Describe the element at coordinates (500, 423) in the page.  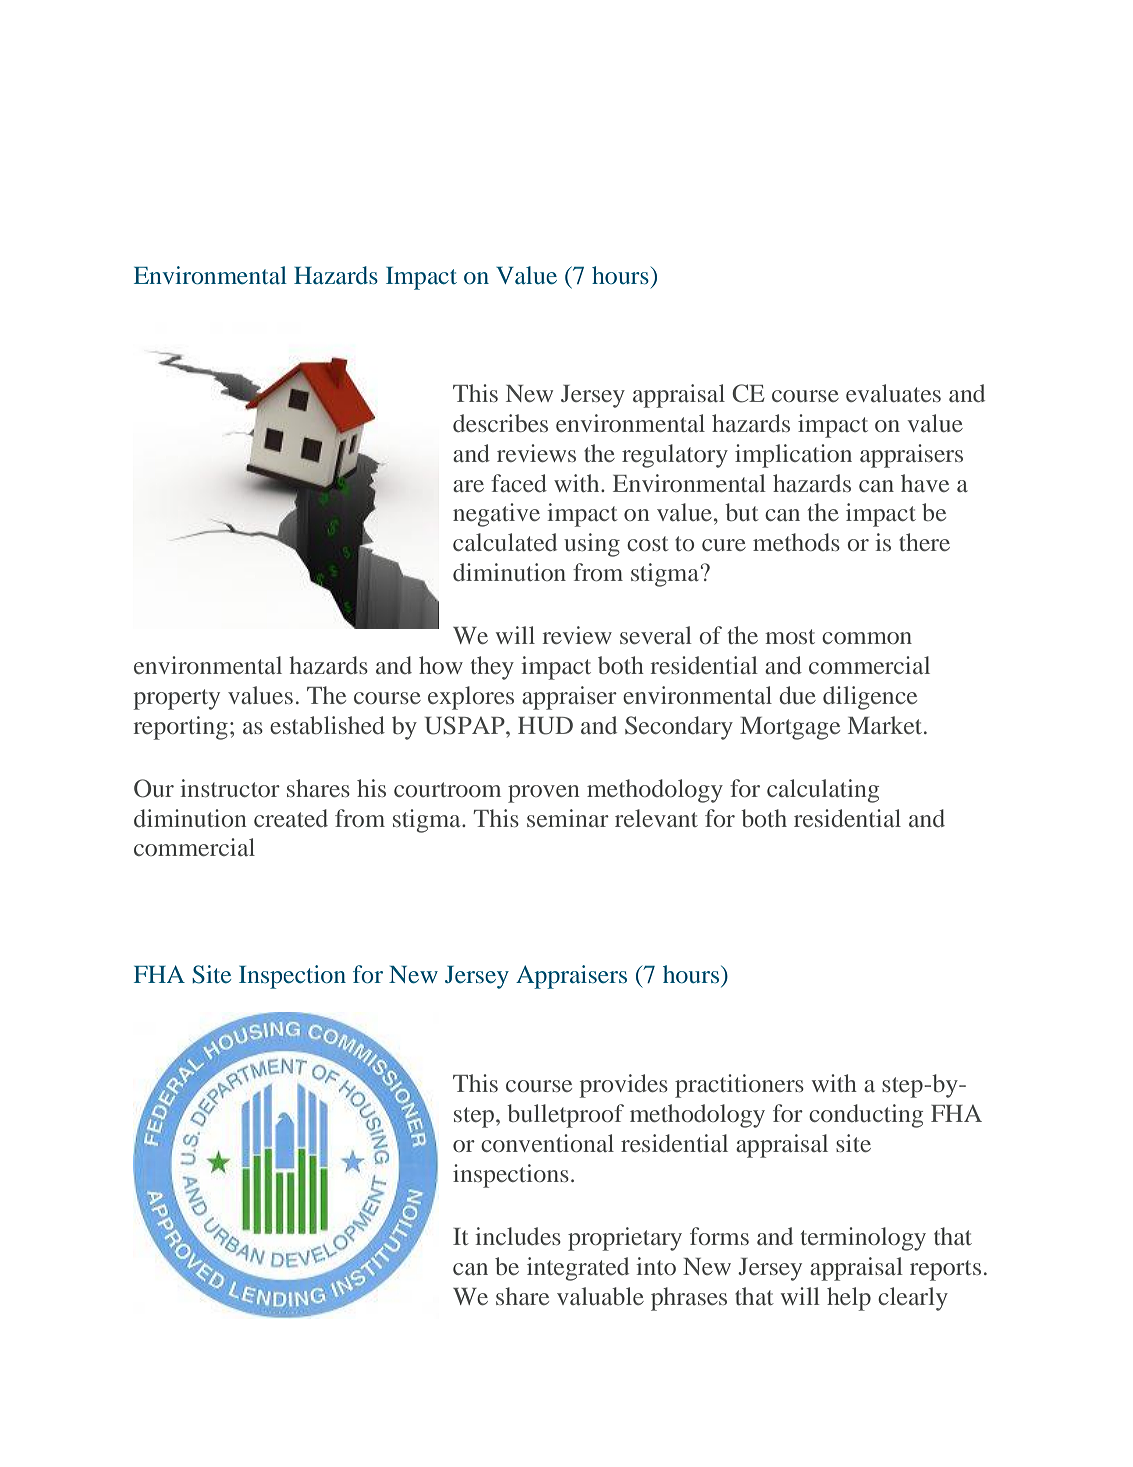
I see `describes` at that location.
